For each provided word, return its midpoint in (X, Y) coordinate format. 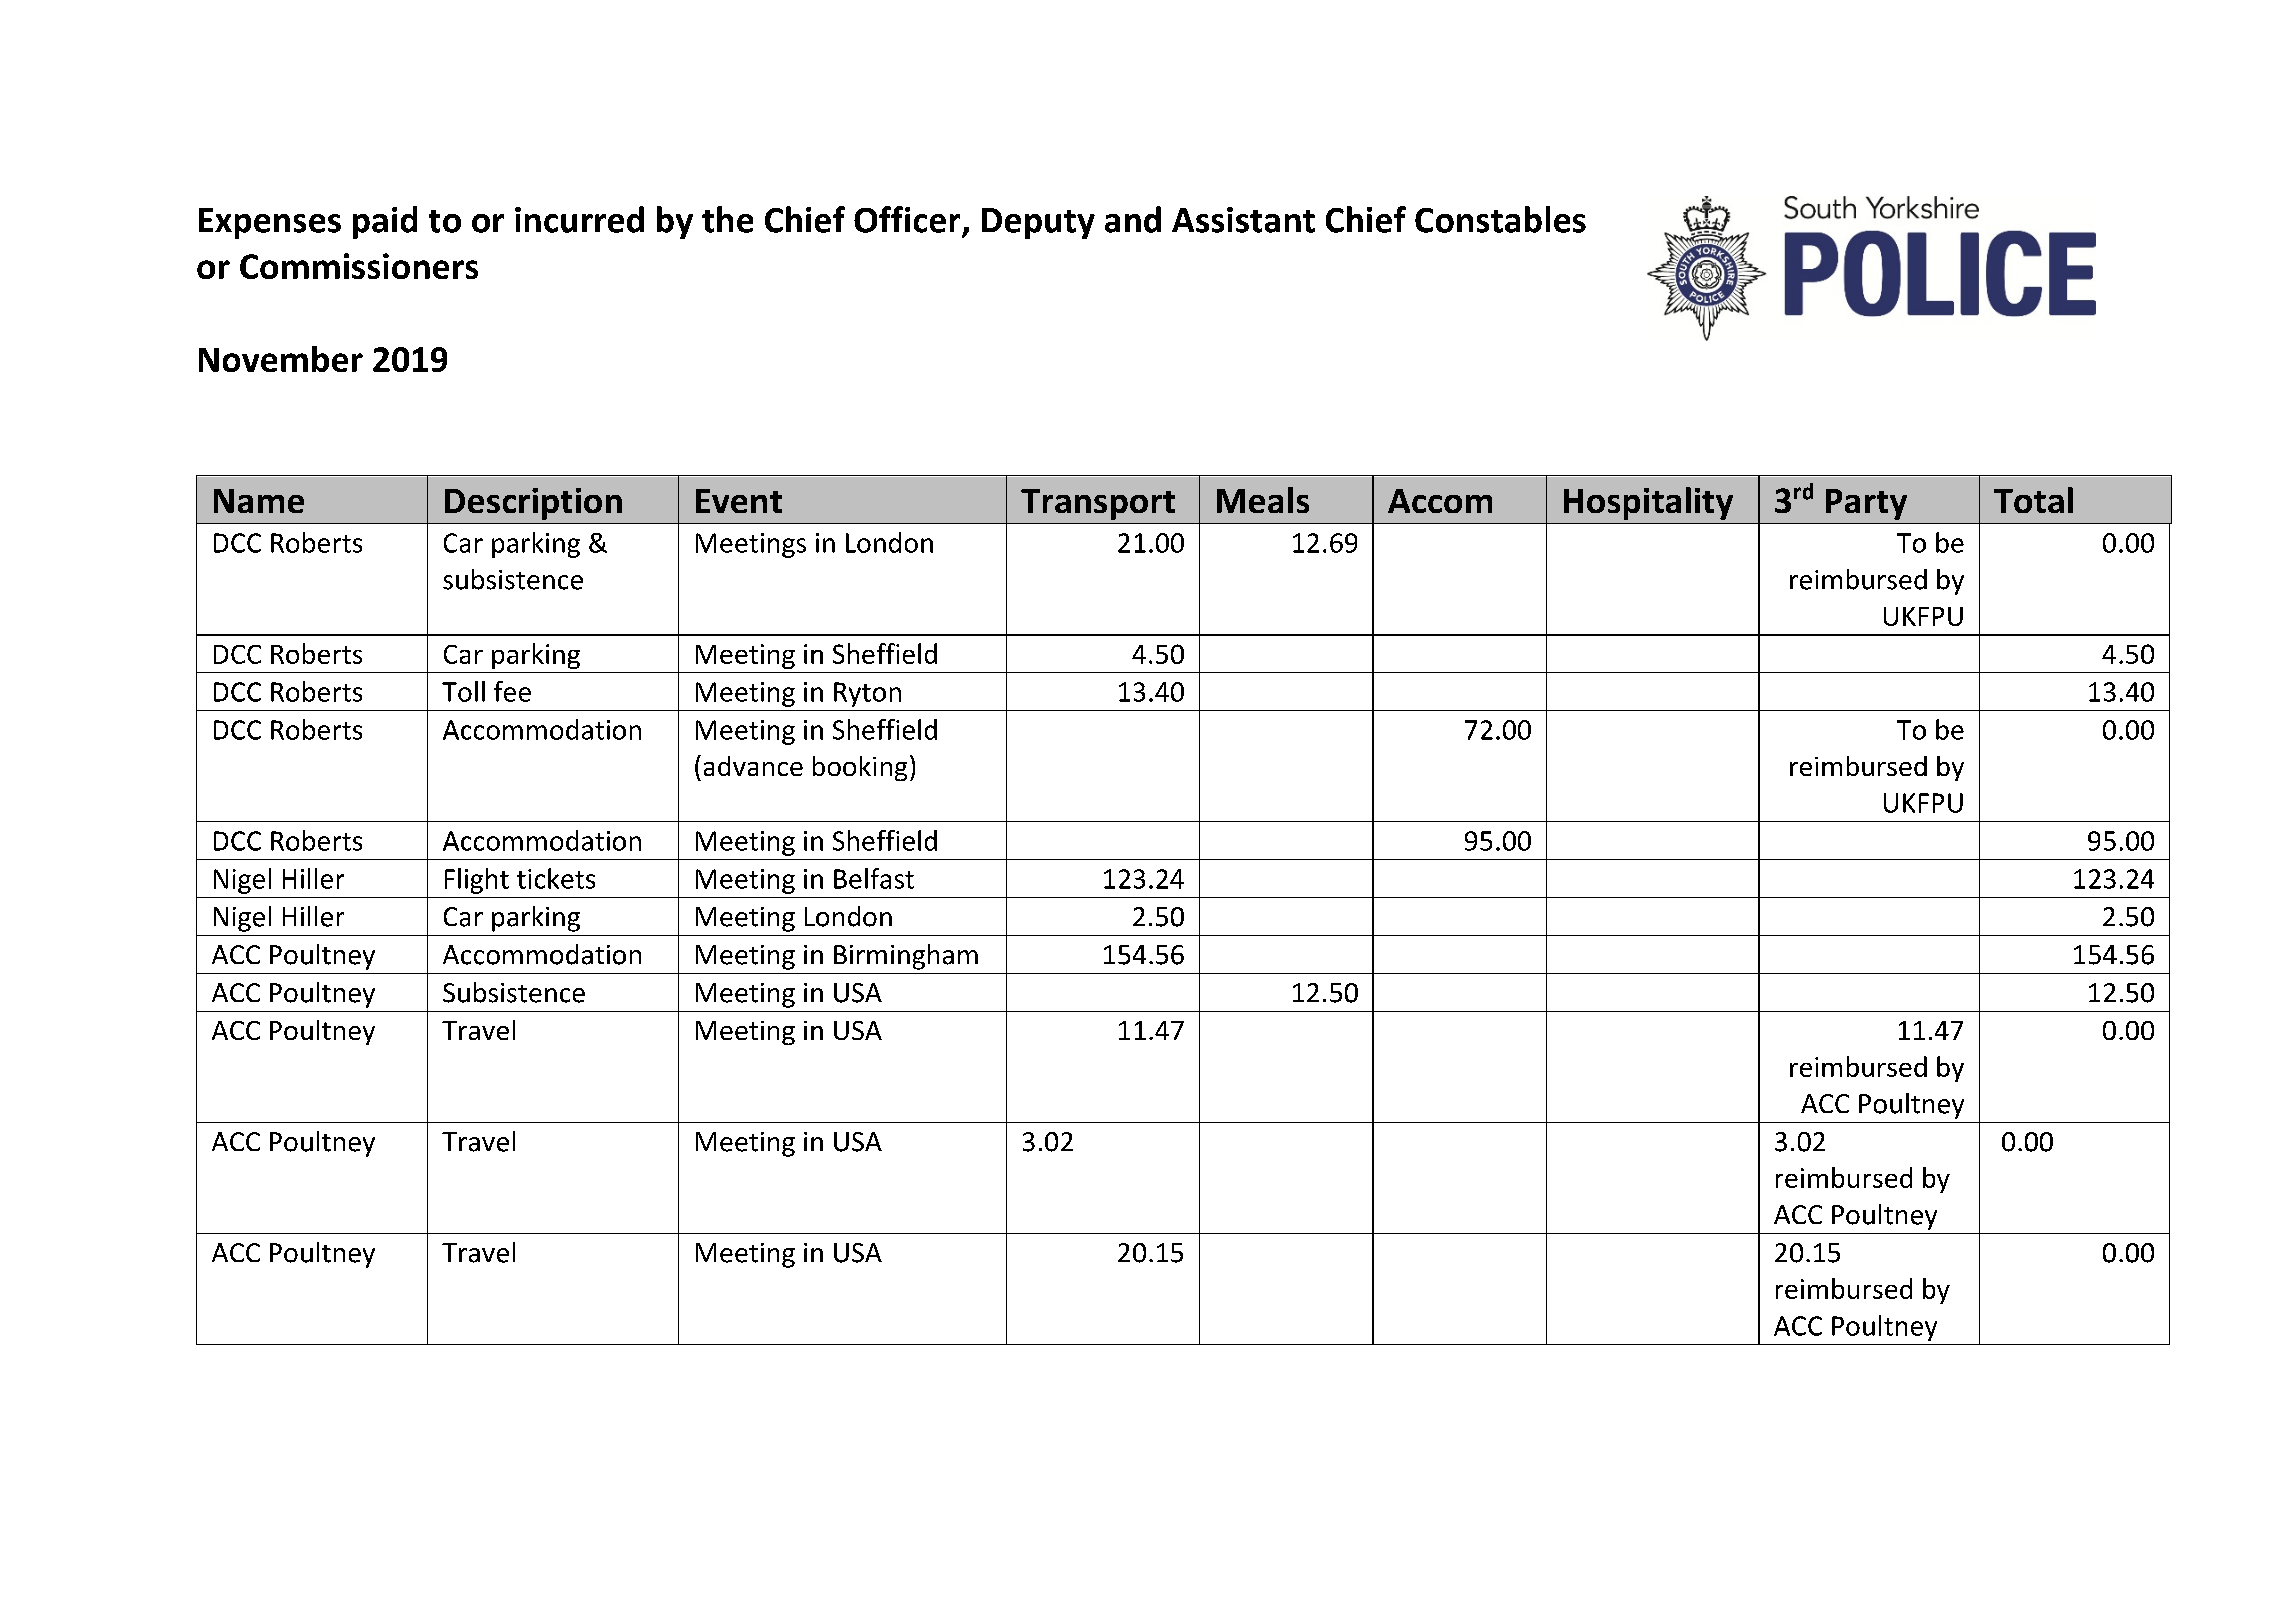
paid (385, 222)
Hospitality (1648, 503)
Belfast (874, 878)
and (1133, 219)
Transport (1098, 504)
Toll (463, 691)
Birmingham (906, 957)
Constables (1500, 219)
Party (1866, 504)
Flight (477, 881)
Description (533, 504)
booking (860, 768)
